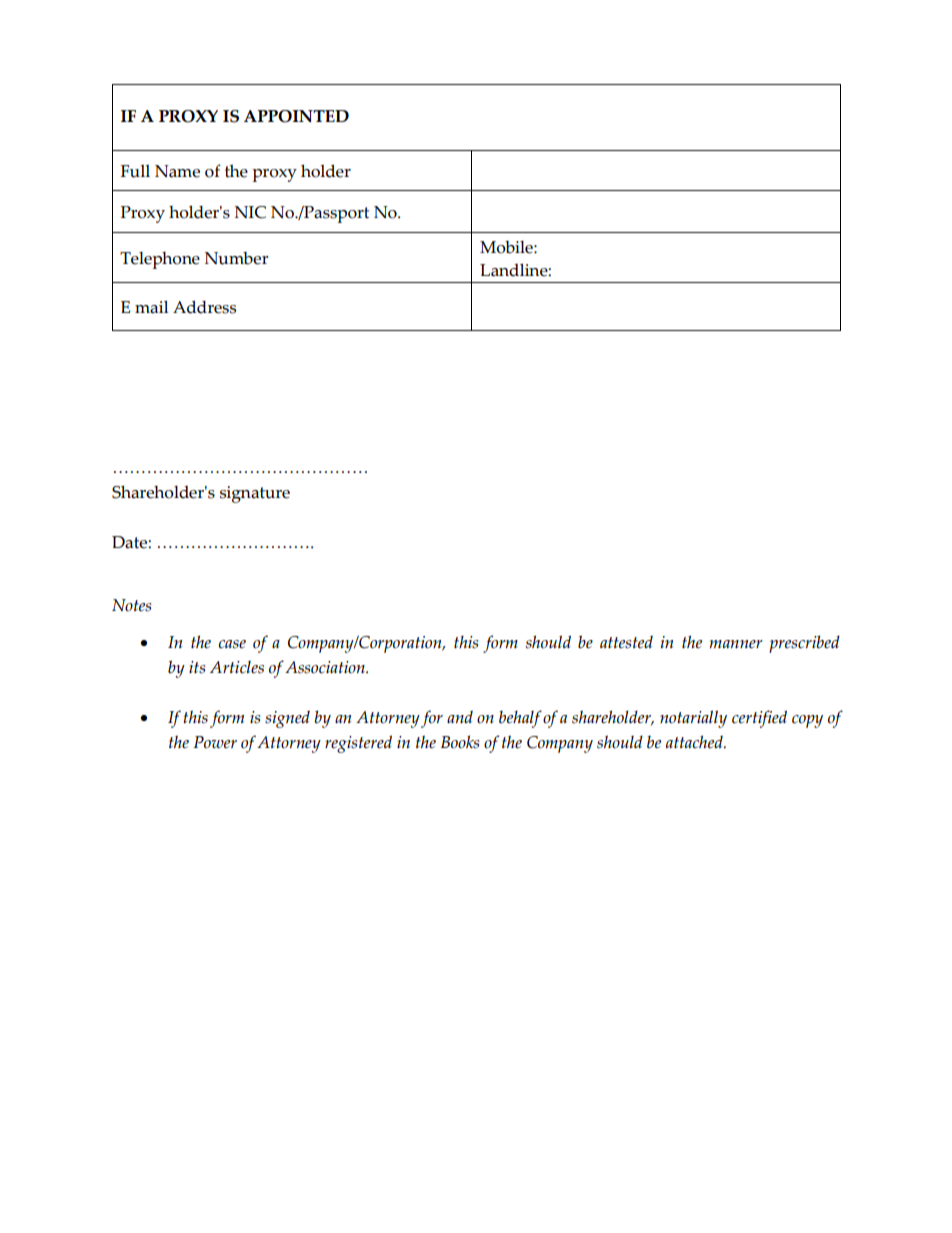 This screenshot has height=1233, width=952. Describe the element at coordinates (215, 742) in the screenshot. I see `Power` at that location.
